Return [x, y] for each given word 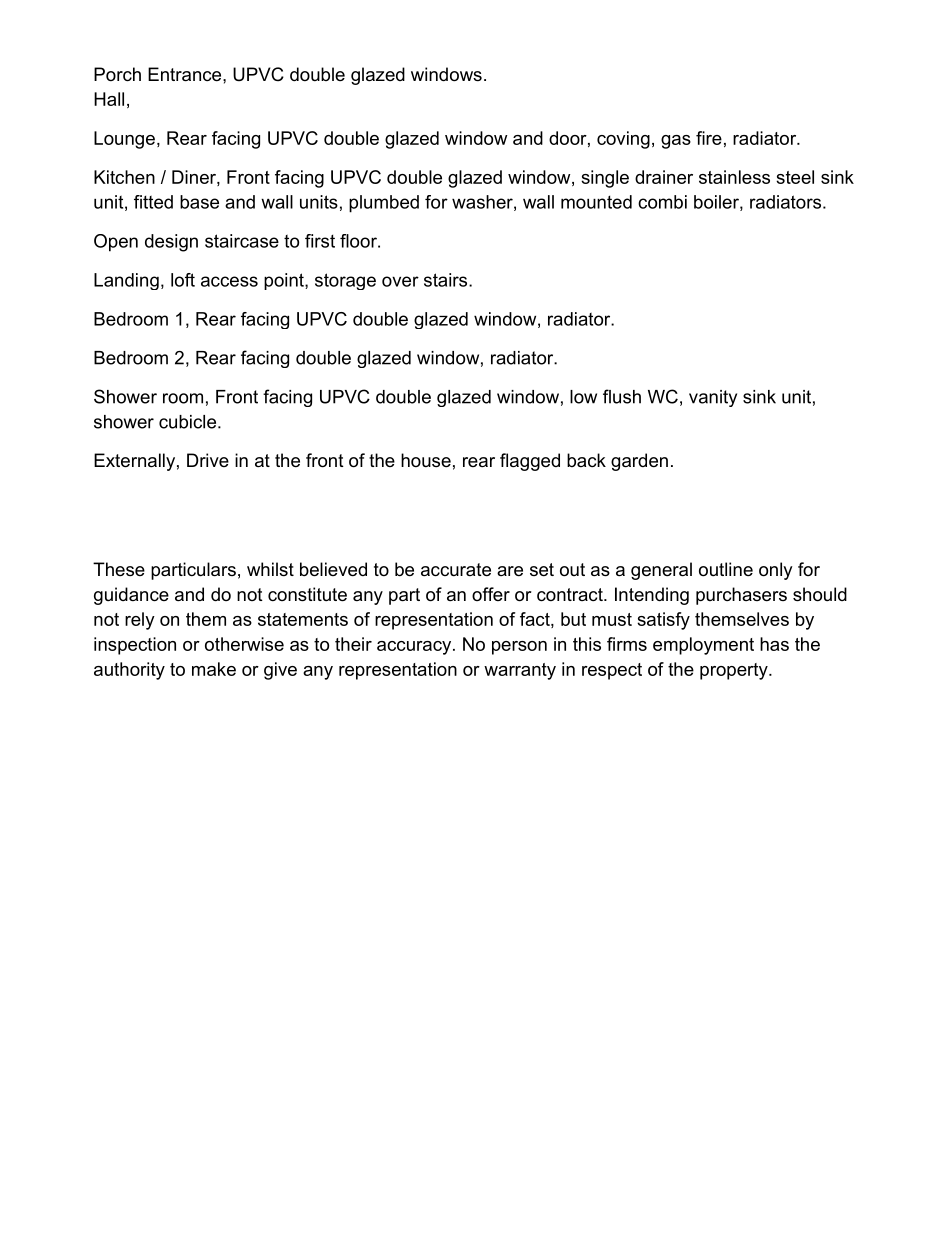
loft [183, 280]
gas [676, 142]
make [214, 669]
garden [639, 462]
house [426, 460]
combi [662, 202]
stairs [447, 280]
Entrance [186, 74]
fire [709, 138]
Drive [208, 460]
